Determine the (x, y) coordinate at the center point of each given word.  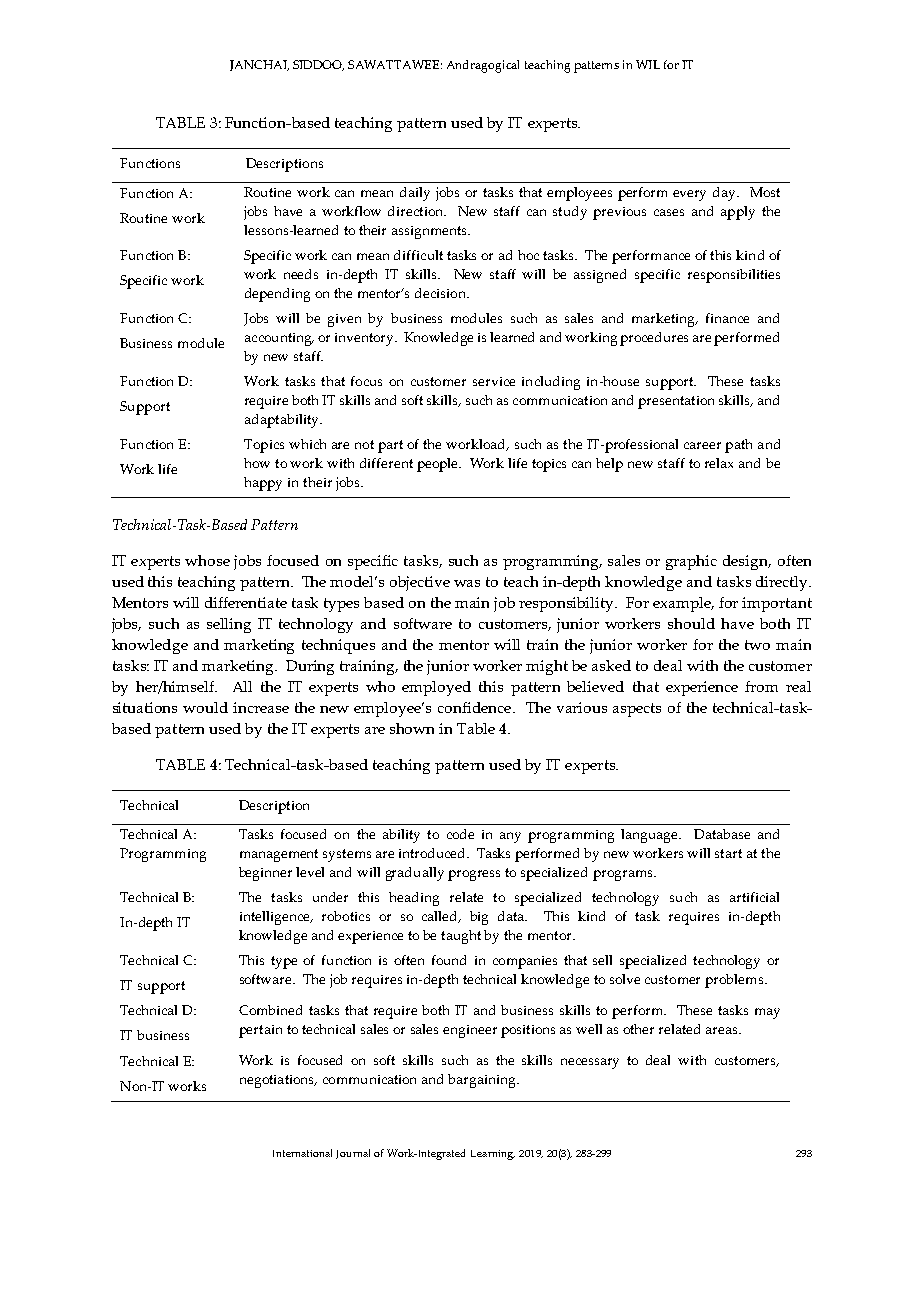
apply (738, 213)
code (460, 834)
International (302, 1153)
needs (301, 274)
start (728, 853)
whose (207, 560)
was (467, 583)
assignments (431, 232)
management (279, 855)
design (746, 562)
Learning (493, 1155)
